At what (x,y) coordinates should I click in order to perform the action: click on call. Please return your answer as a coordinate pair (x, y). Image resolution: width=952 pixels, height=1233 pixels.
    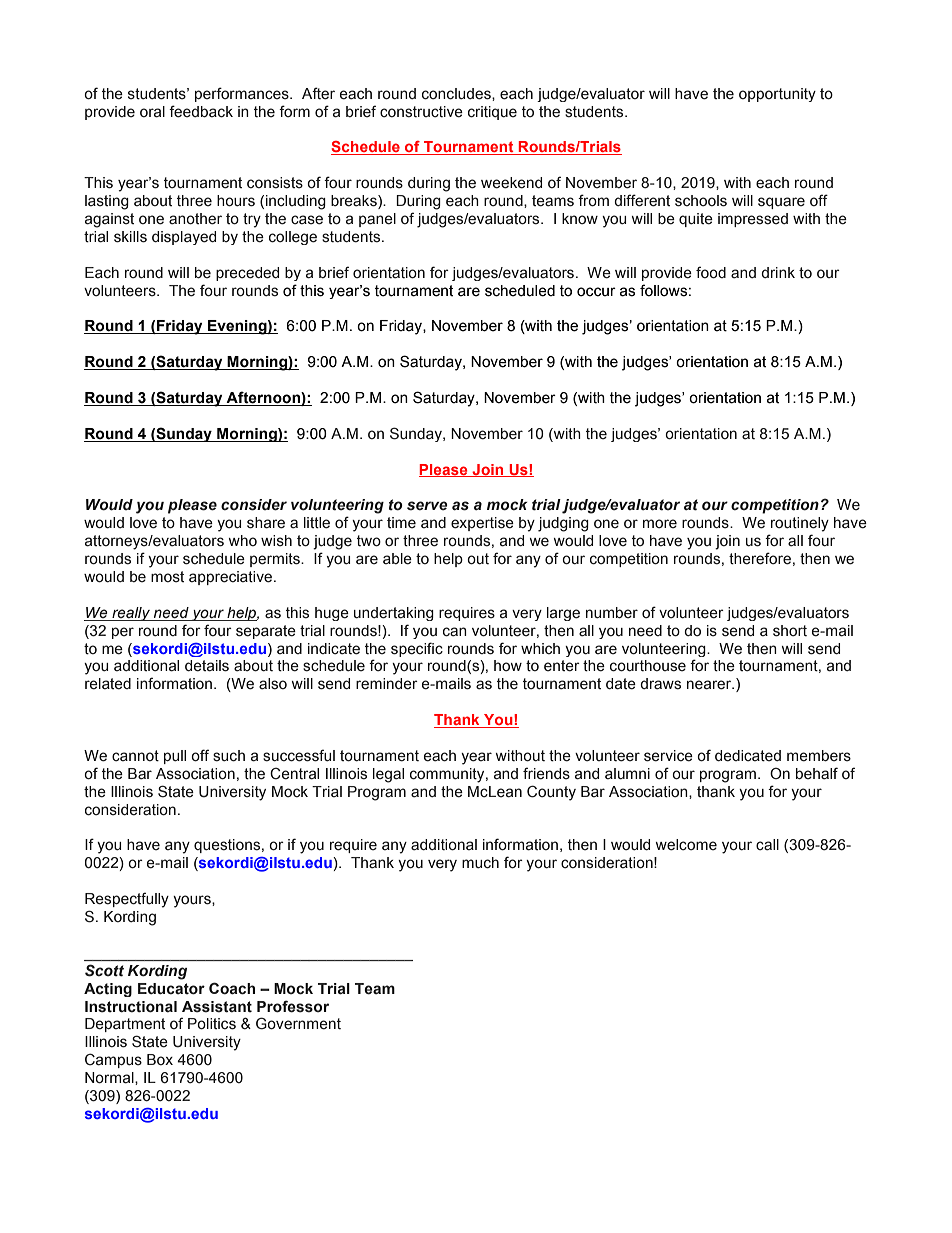
    Looking at the image, I should click on (767, 845).
